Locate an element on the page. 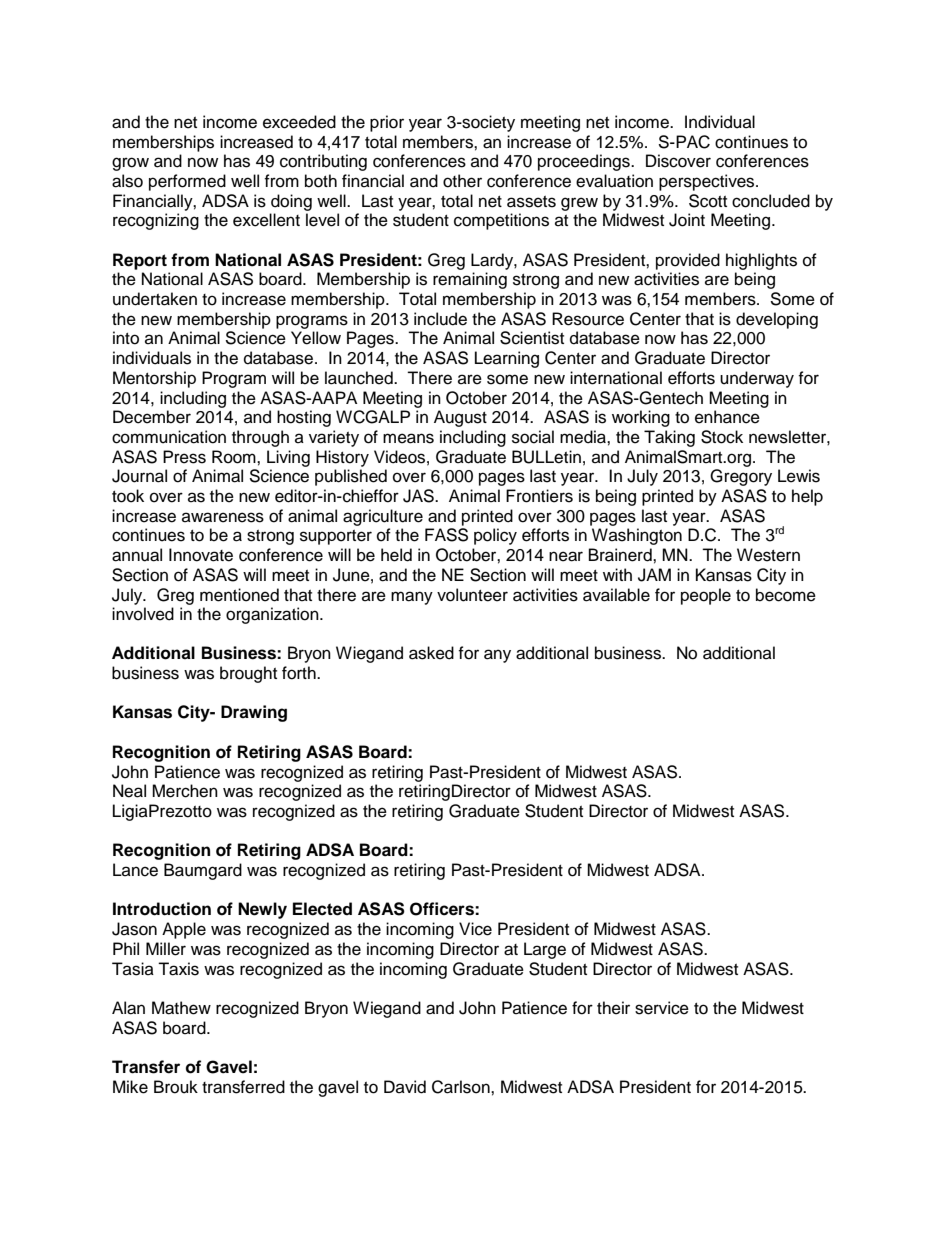 This image has height=1233, width=952. Carlson is located at coordinates (462, 1087).
